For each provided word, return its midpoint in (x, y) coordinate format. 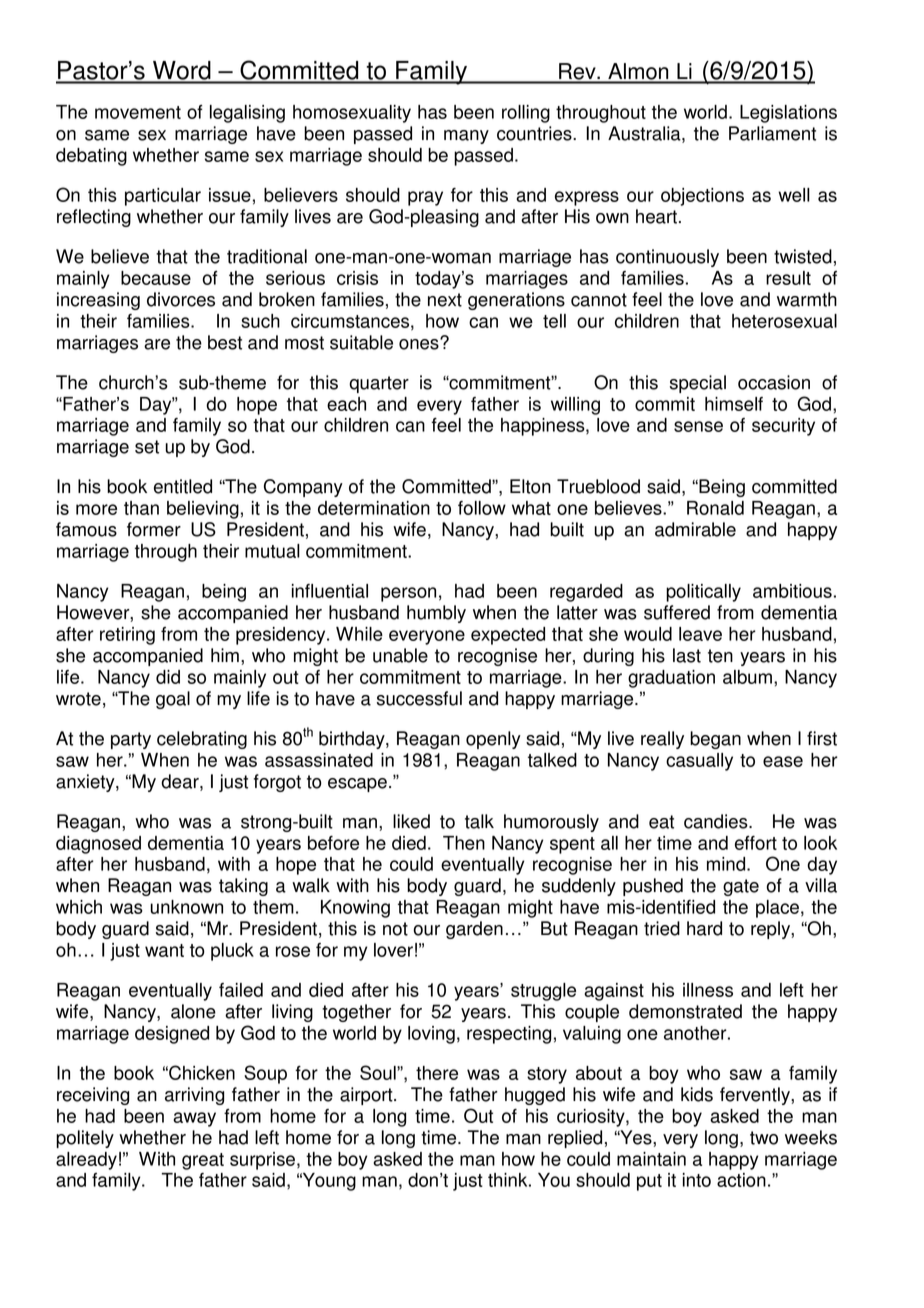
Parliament (772, 133)
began (715, 740)
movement (138, 112)
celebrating (202, 740)
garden (474, 930)
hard (704, 928)
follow (482, 508)
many (466, 137)
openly (493, 740)
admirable (695, 529)
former (154, 529)
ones (420, 344)
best (225, 342)
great (203, 1161)
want (164, 950)
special (698, 384)
